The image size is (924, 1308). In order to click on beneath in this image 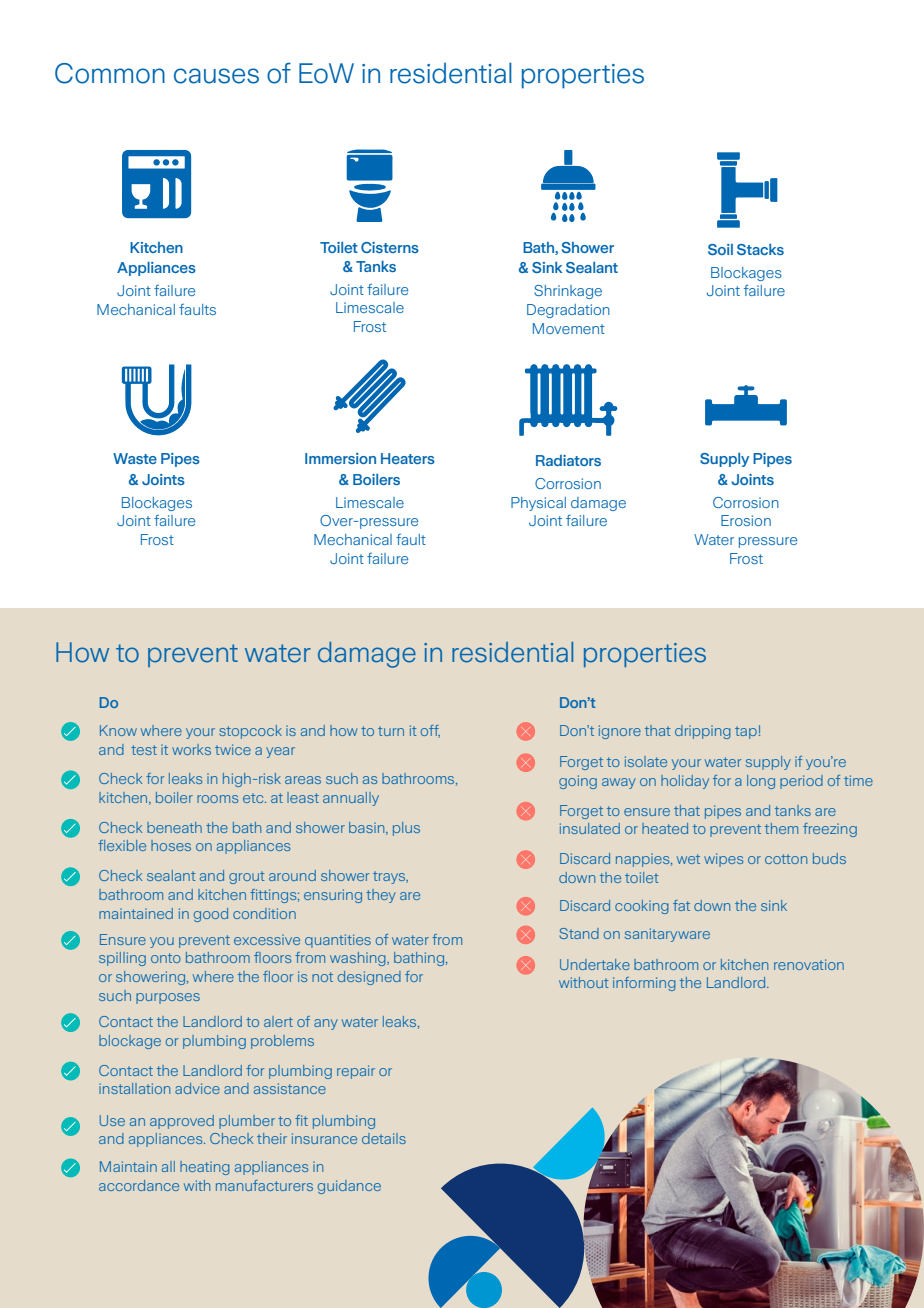, I will do `click(174, 827)`.
